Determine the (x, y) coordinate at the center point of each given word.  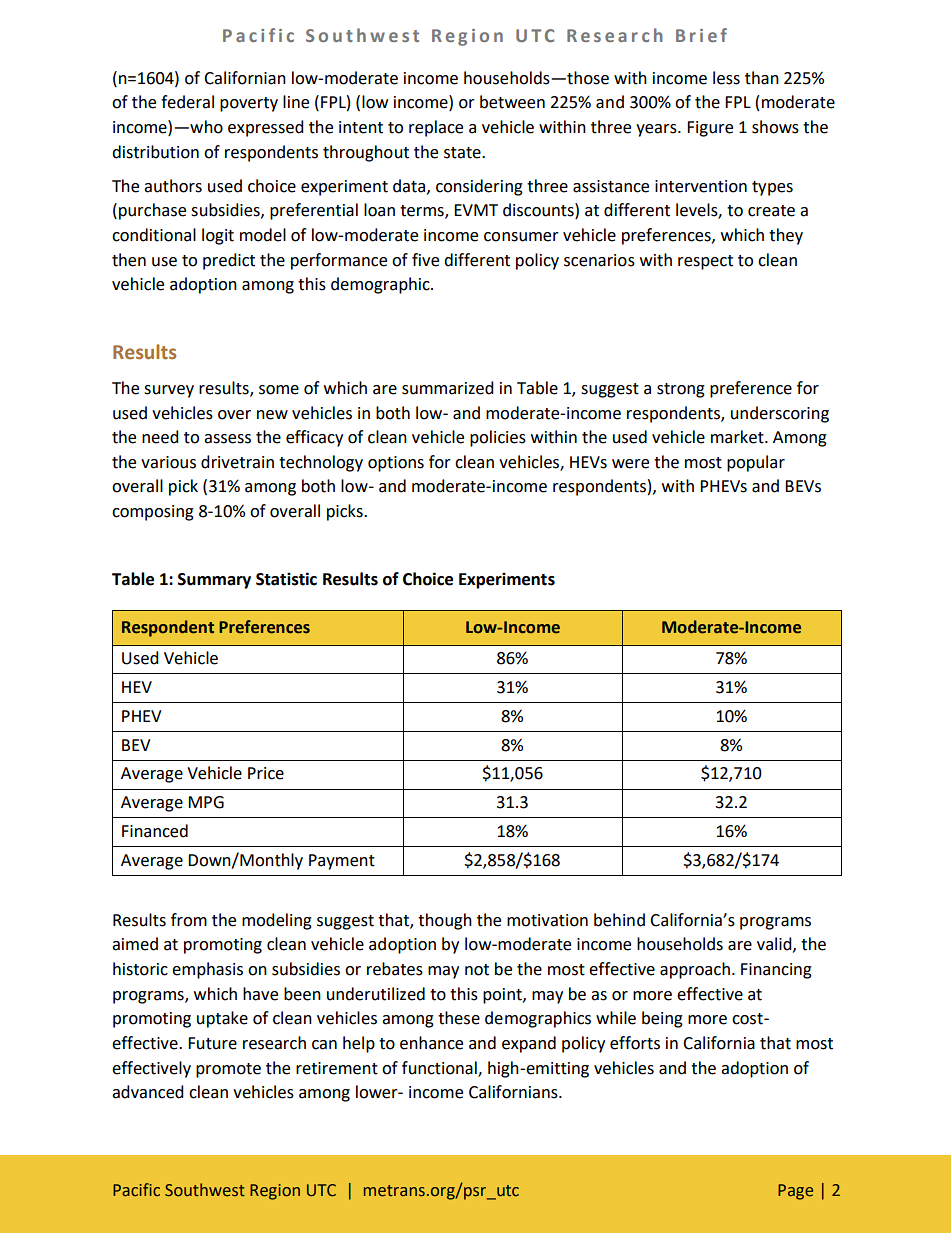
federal (187, 102)
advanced (148, 1092)
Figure (710, 129)
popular (756, 463)
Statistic (286, 579)
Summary (214, 581)
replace (436, 128)
